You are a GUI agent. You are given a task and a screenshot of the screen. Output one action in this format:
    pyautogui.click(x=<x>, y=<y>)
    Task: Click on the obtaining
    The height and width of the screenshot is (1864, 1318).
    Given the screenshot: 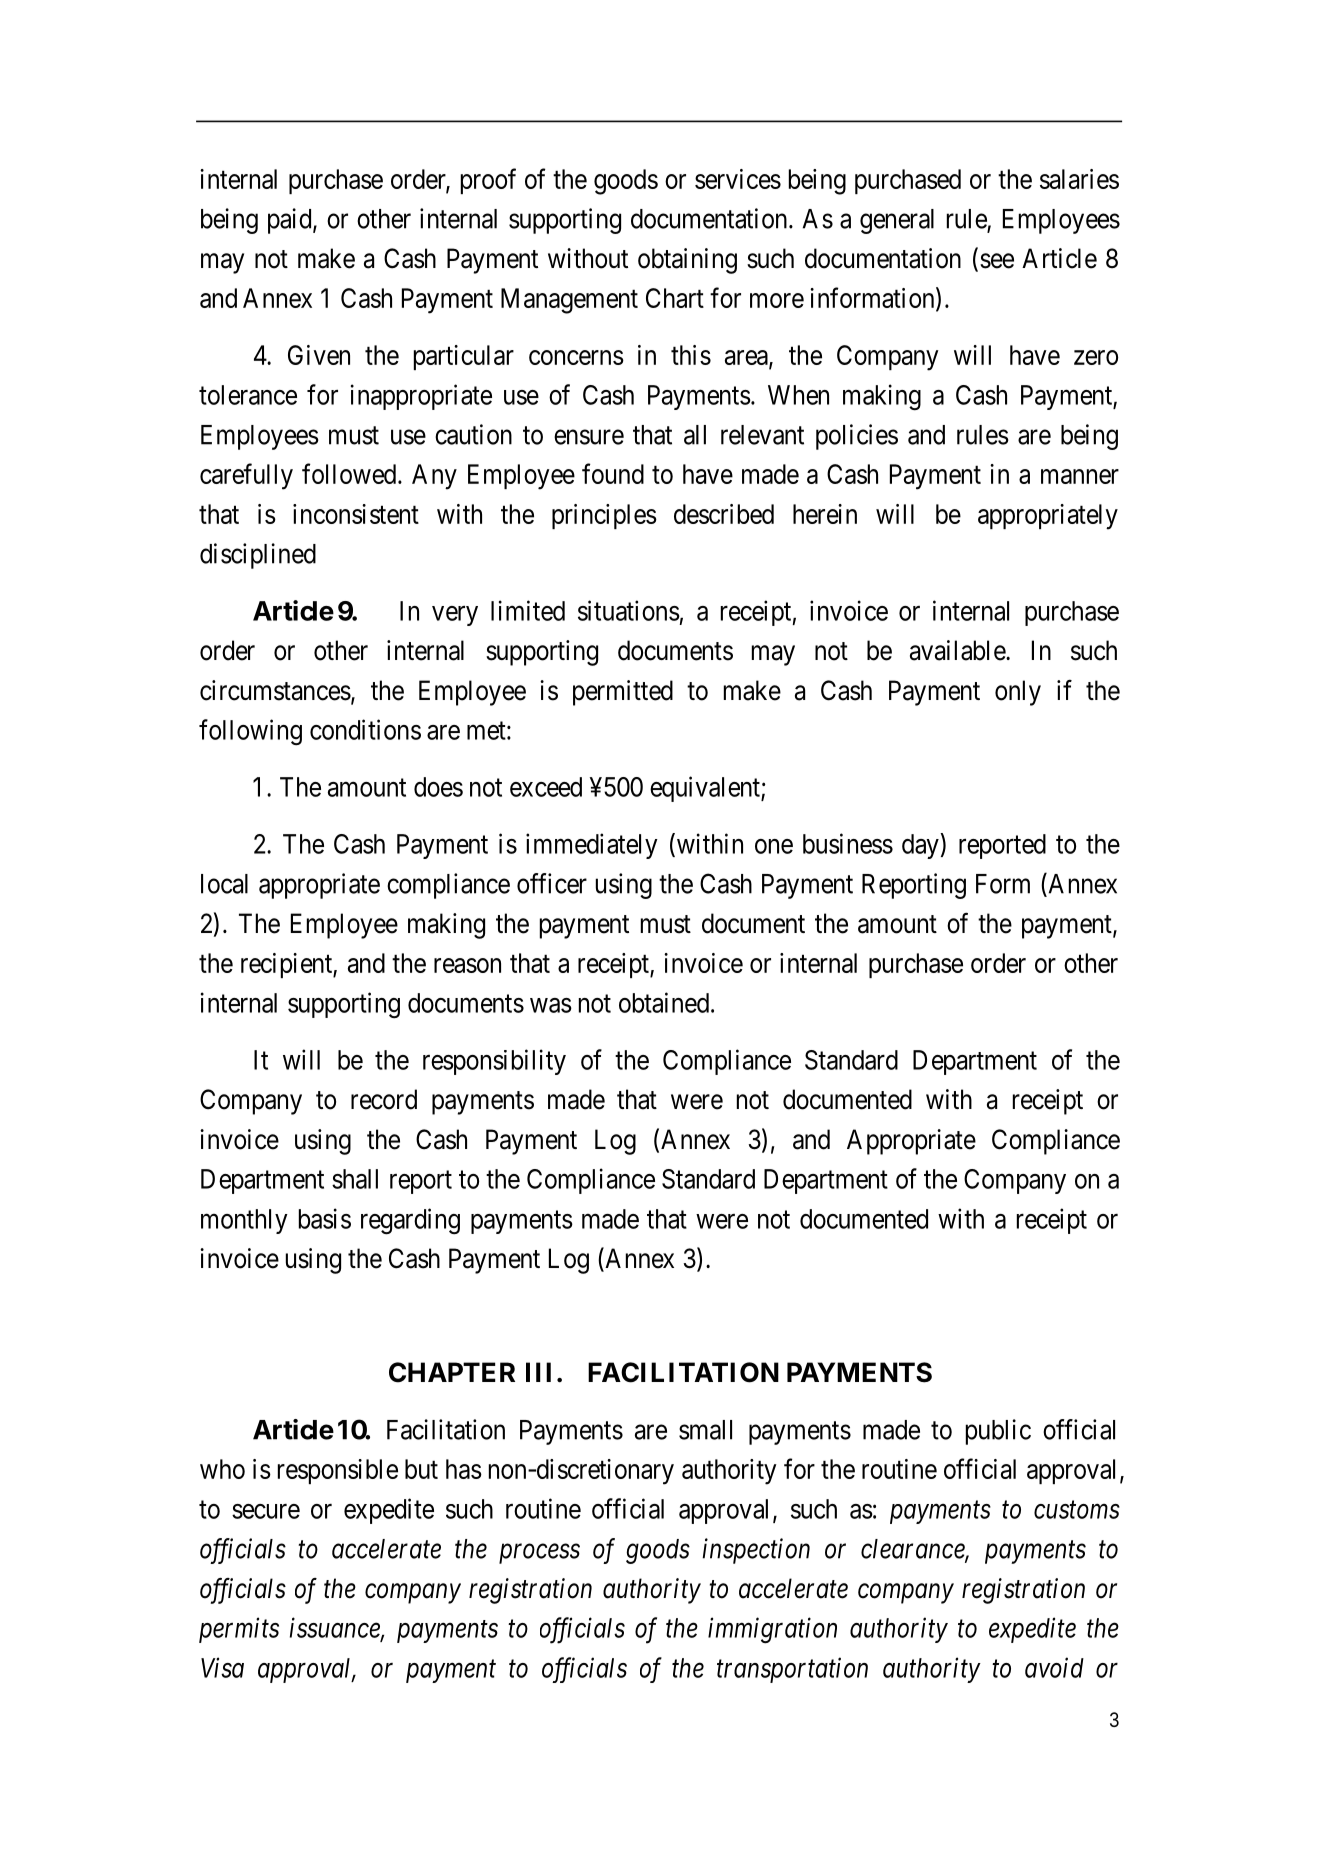 What is the action you would take?
    pyautogui.click(x=687, y=261)
